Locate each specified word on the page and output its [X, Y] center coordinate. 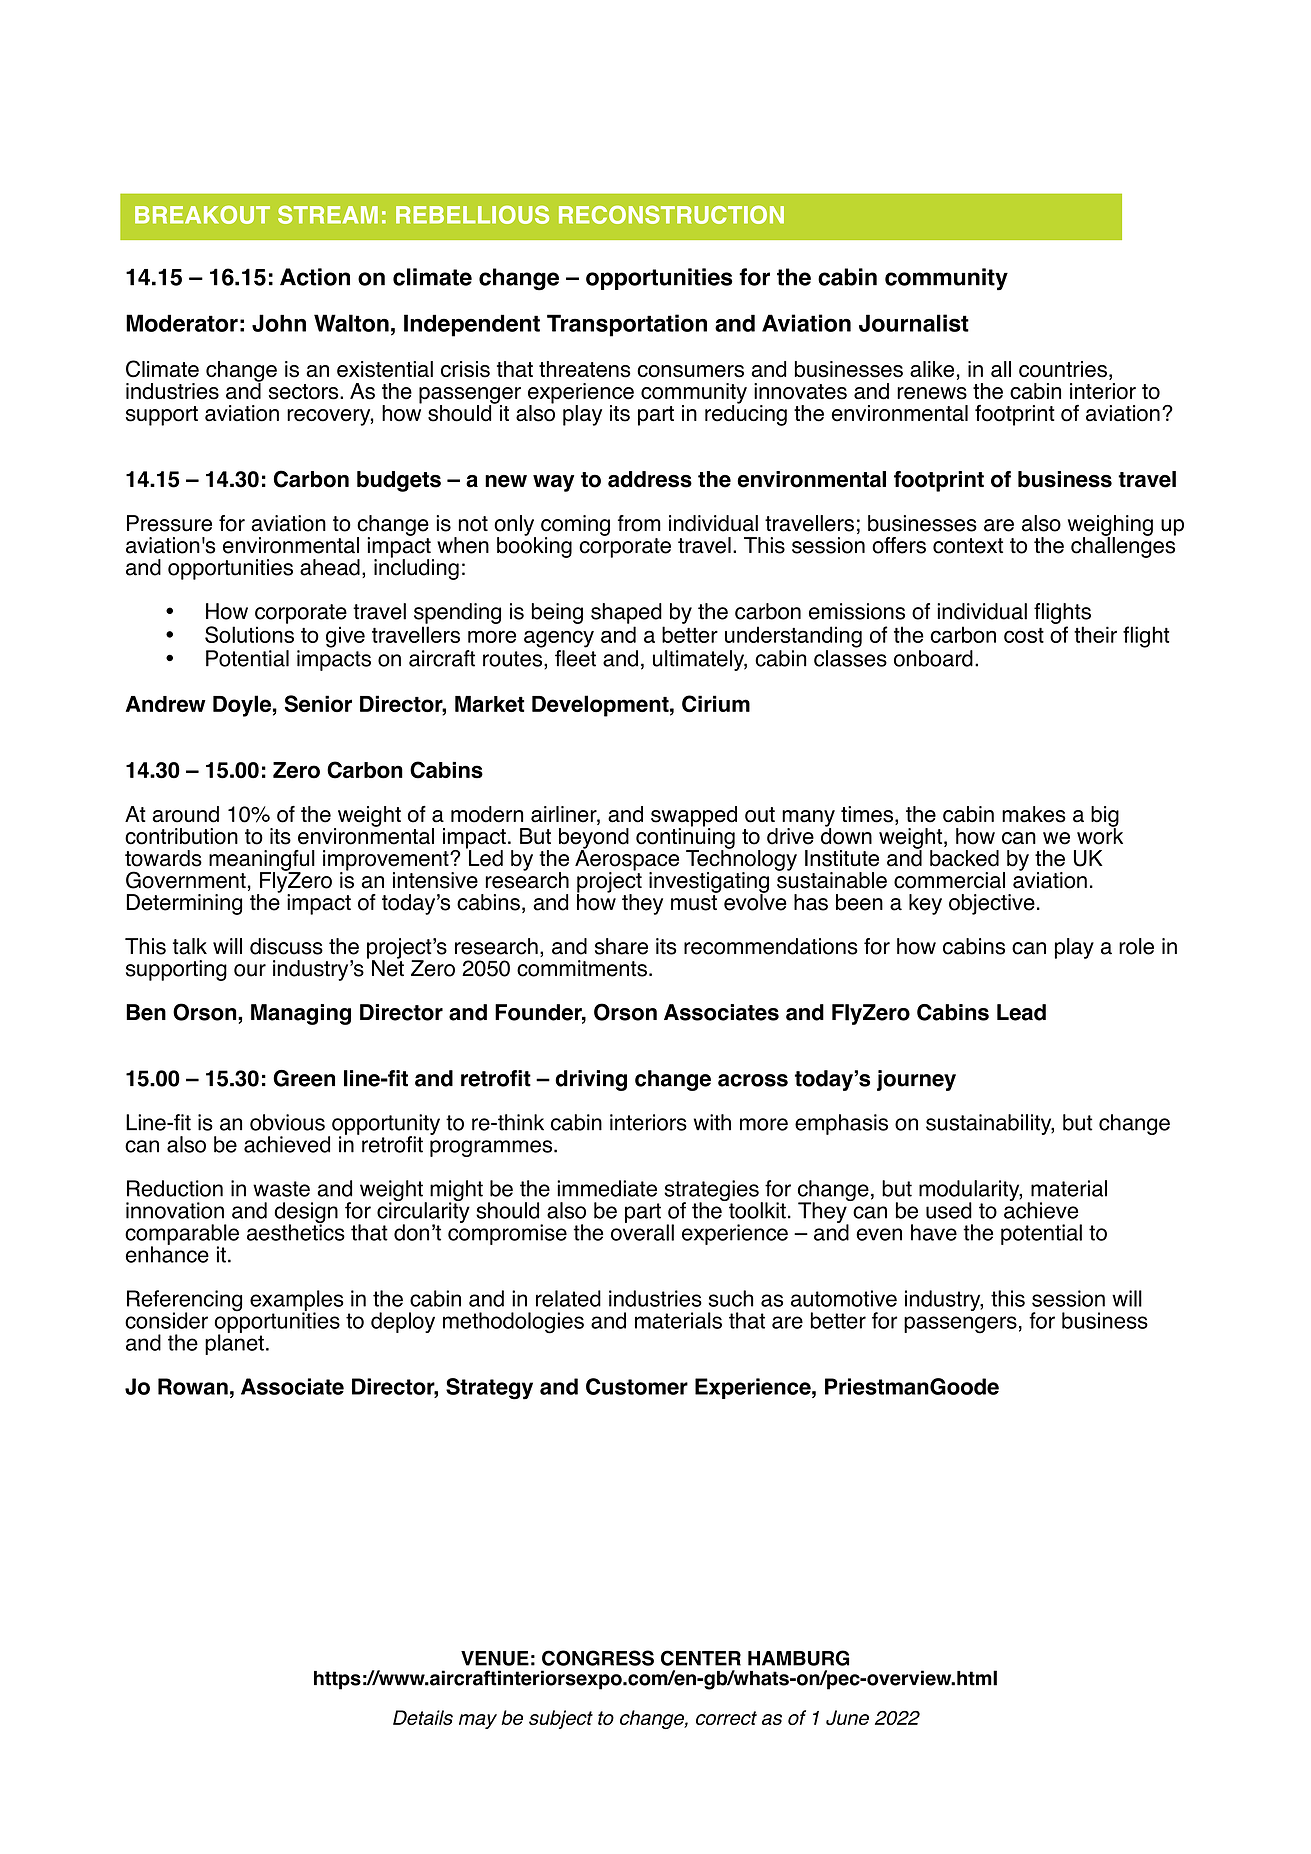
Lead [1021, 1012]
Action [315, 277]
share [621, 946]
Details [423, 1717]
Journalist [914, 323]
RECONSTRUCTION [671, 215]
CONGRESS [598, 1658]
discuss [286, 946]
